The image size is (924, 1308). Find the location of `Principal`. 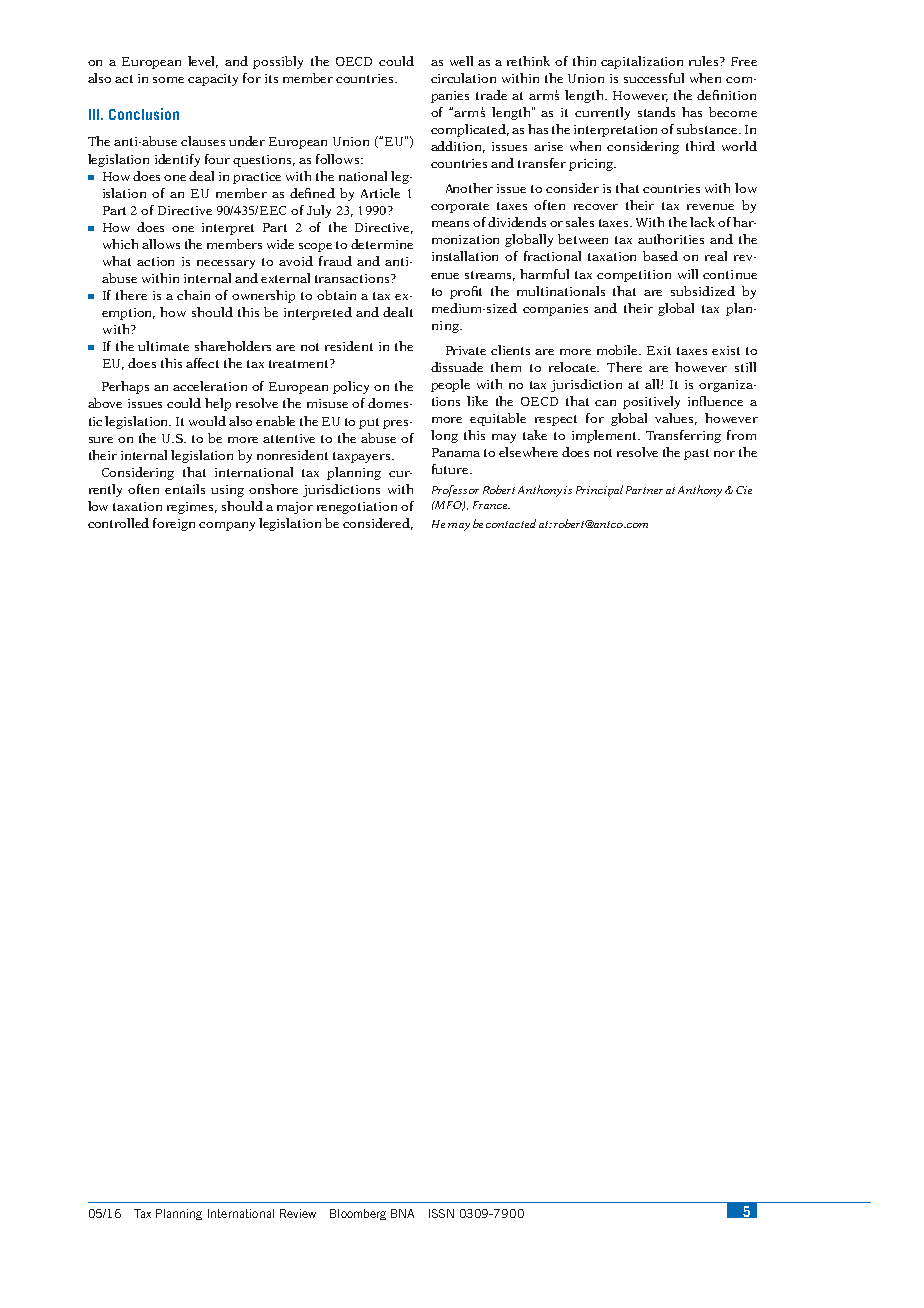

Principal is located at coordinates (599, 491).
